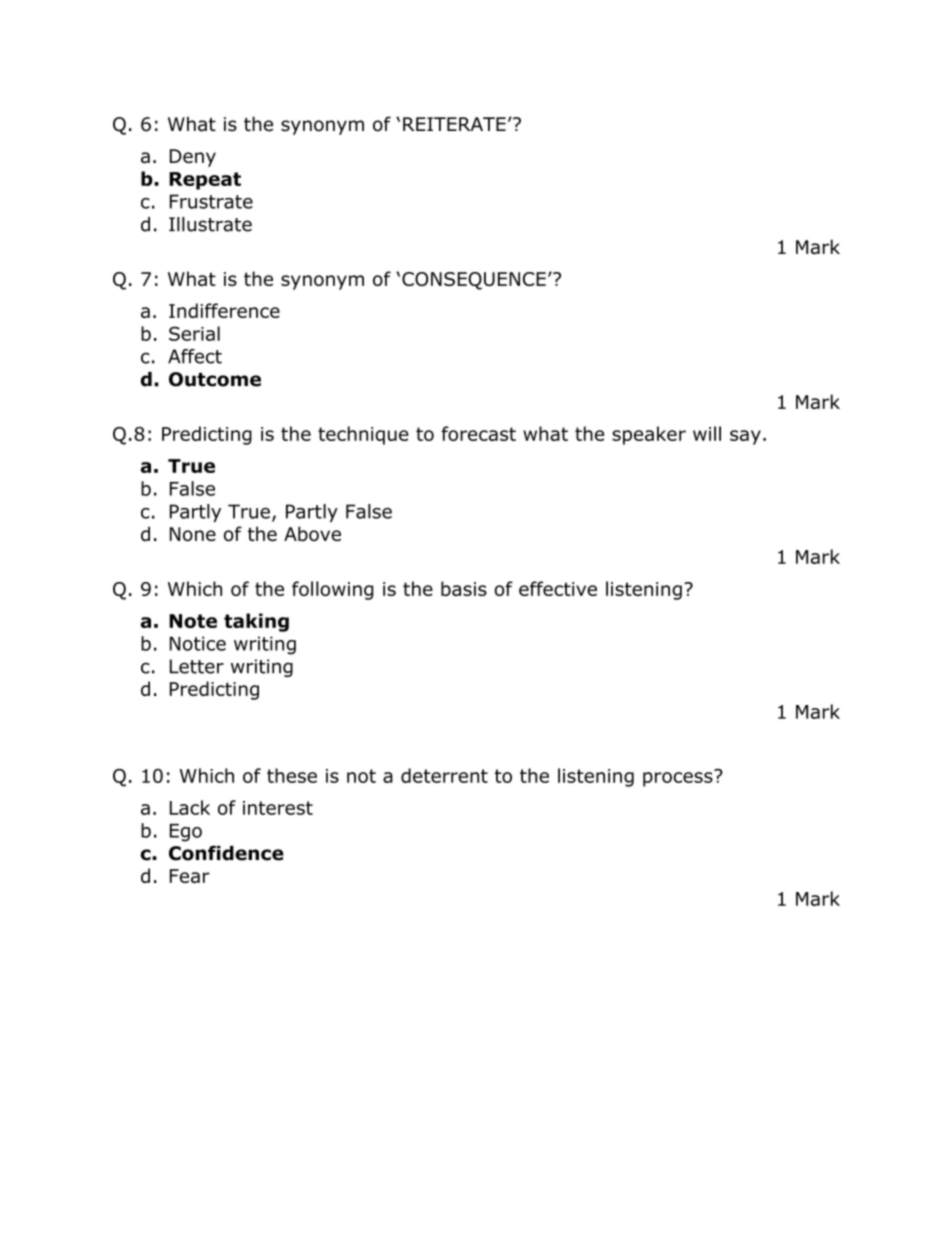 Image resolution: width=952 pixels, height=1233 pixels. What do you see at coordinates (454, 124) in the image?
I see `REITERATE` at bounding box center [454, 124].
